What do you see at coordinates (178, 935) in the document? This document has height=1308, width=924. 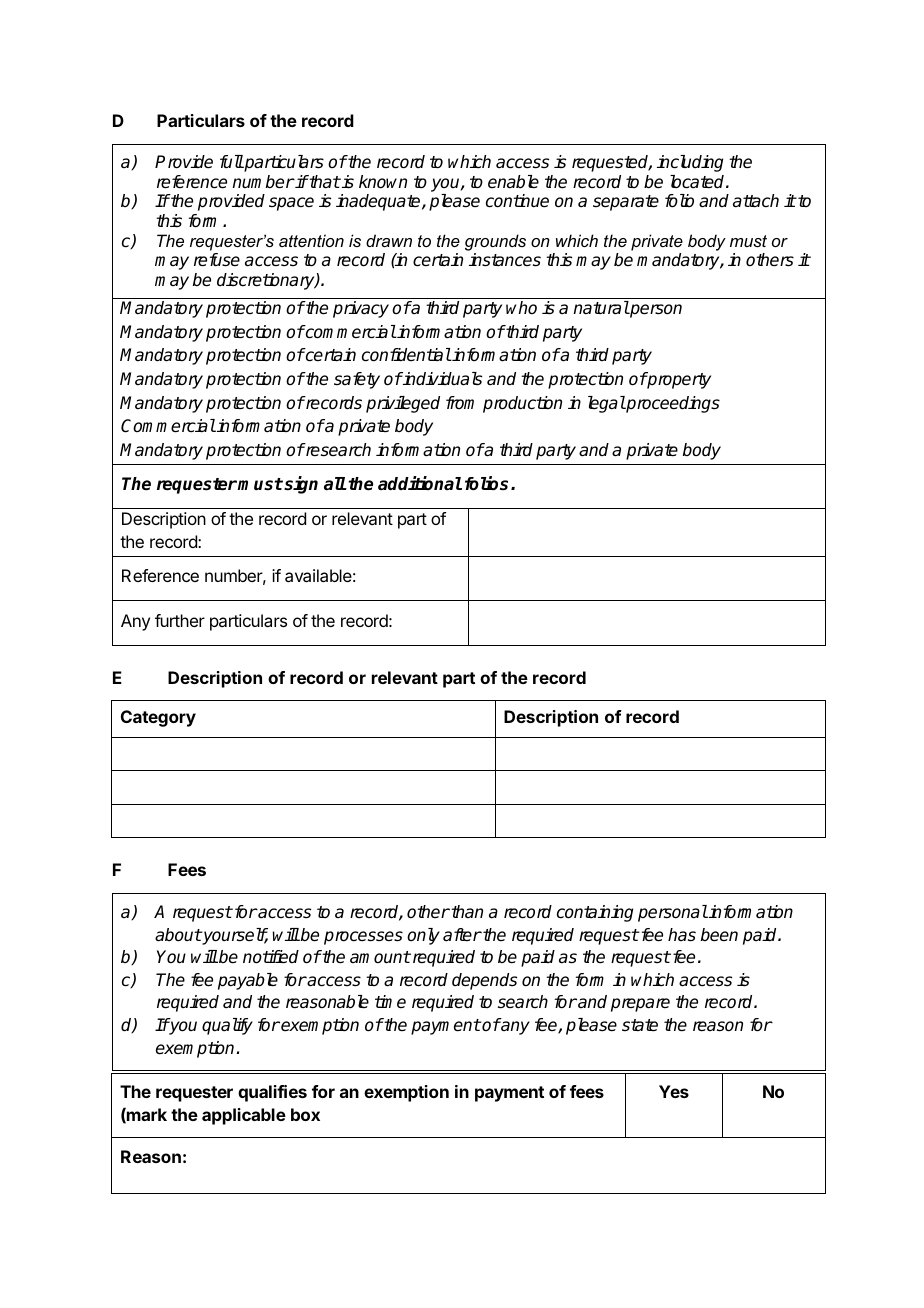 I see `about` at bounding box center [178, 935].
